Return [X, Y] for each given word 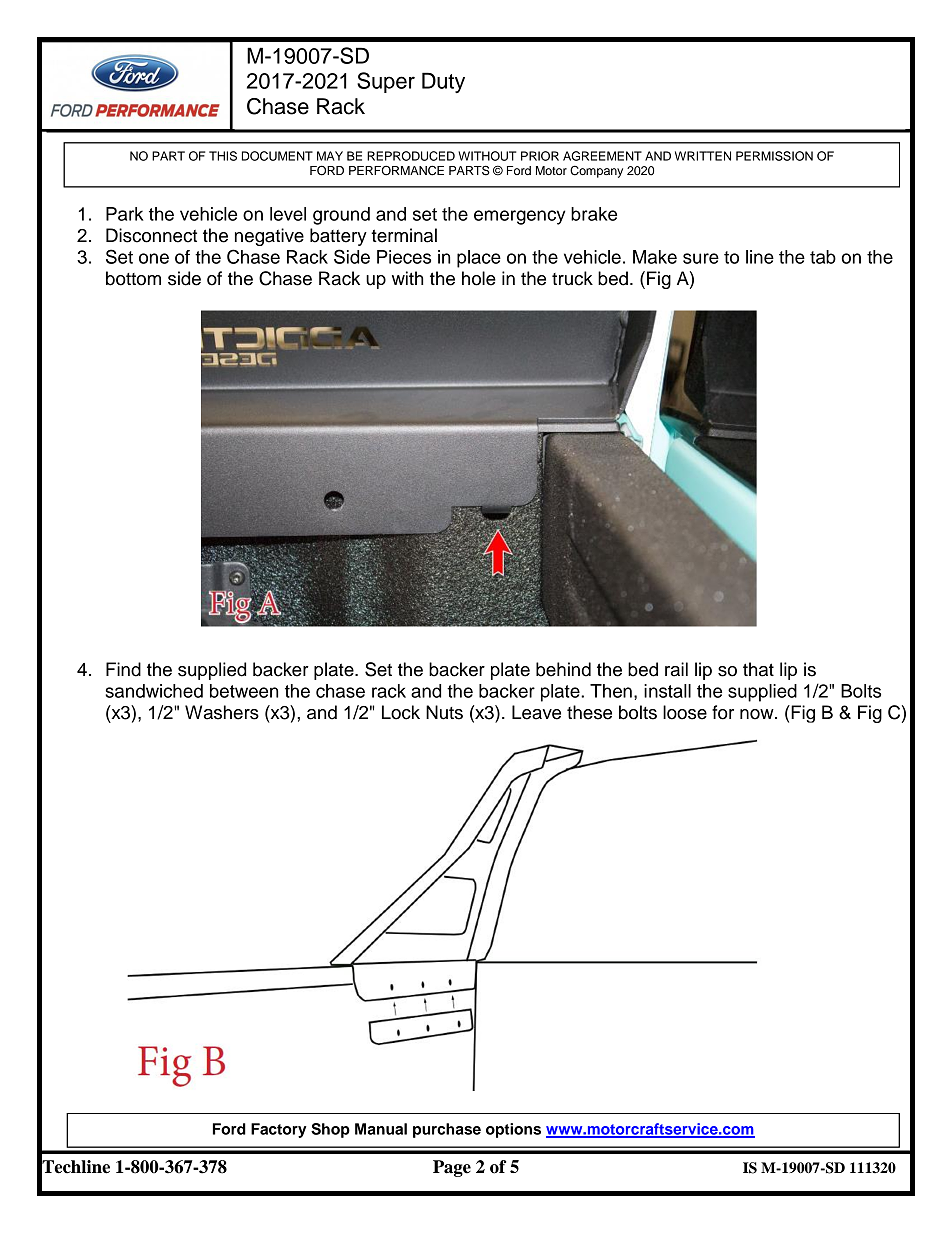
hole [479, 278]
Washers [222, 712]
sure [701, 258]
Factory [278, 1130]
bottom [133, 278]
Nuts [444, 712]
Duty [443, 82]
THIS [223, 156]
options [513, 1130]
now [758, 714]
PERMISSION [774, 156]
